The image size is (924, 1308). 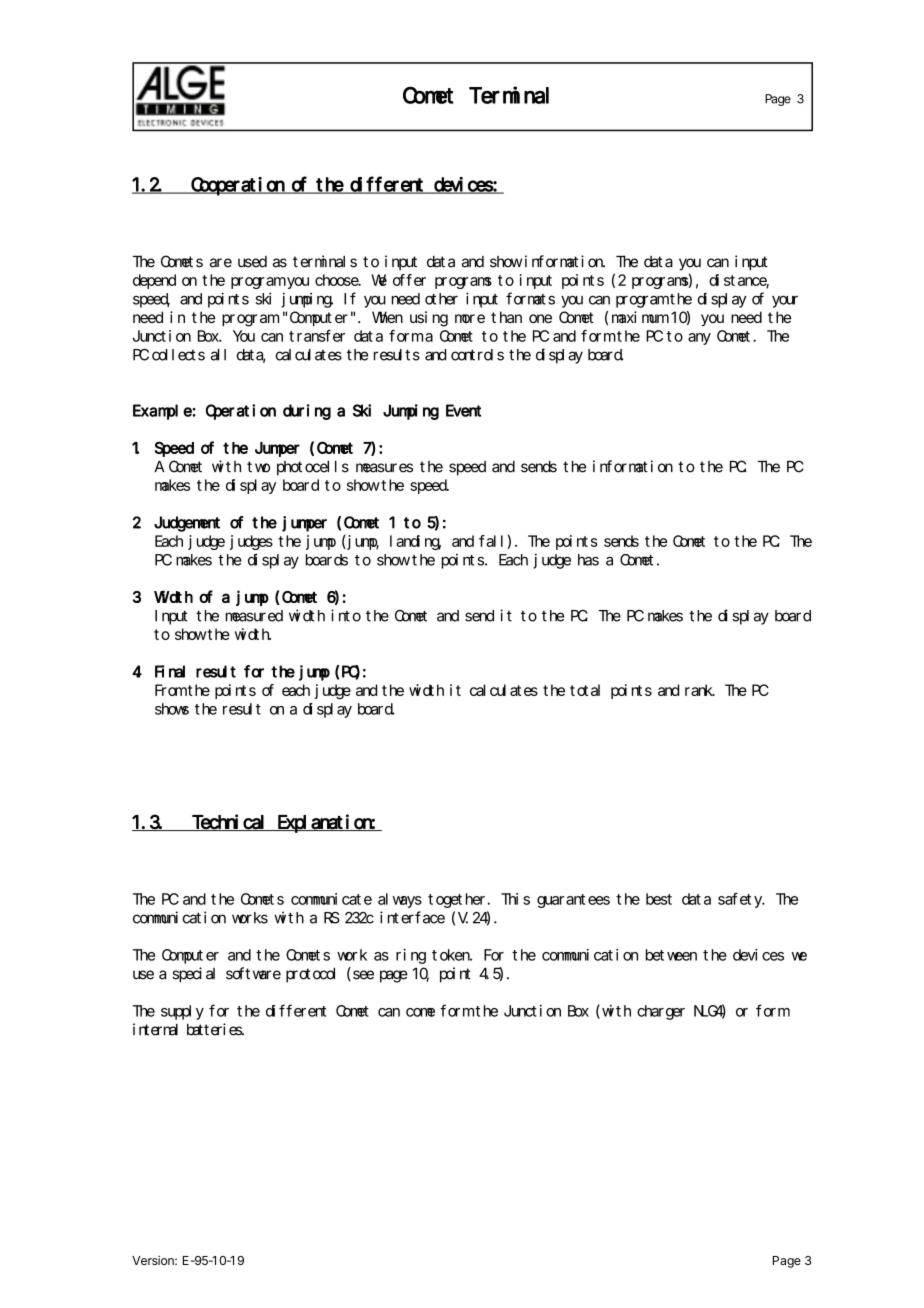 I want to click on software, so click(x=253, y=973).
